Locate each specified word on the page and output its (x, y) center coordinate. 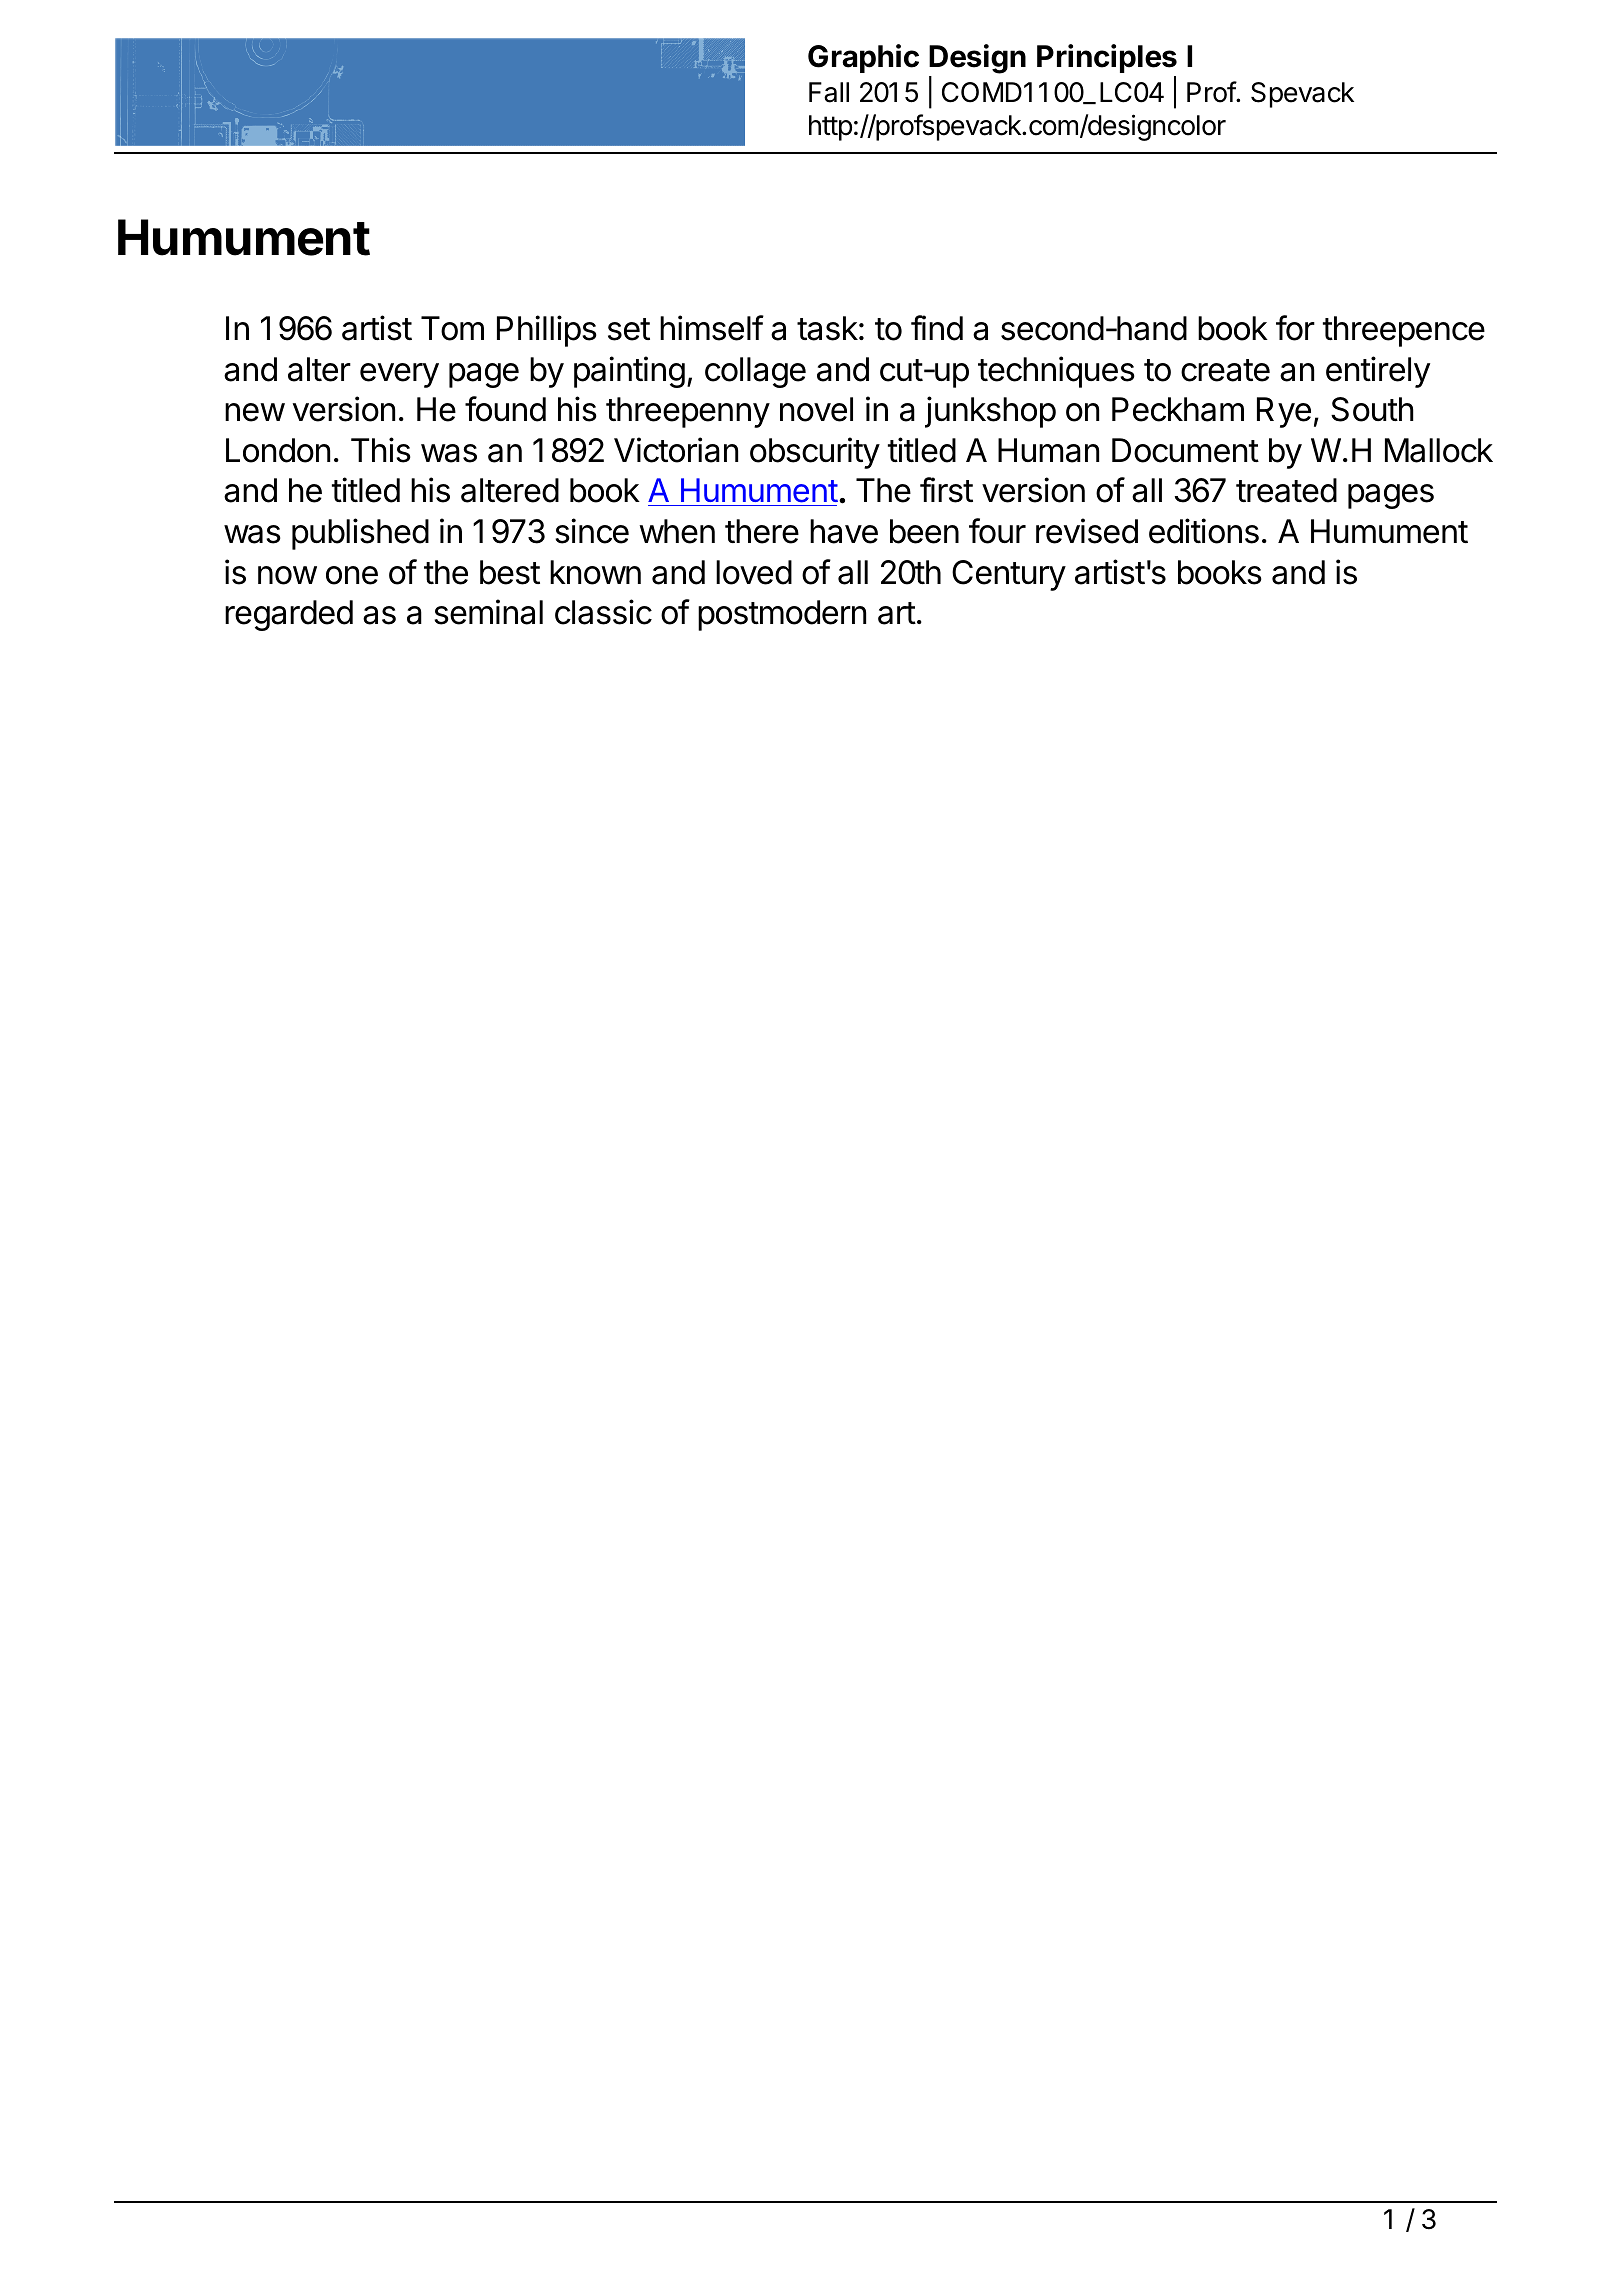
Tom (452, 328)
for (1295, 328)
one (352, 575)
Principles (1107, 60)
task (827, 328)
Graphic (863, 58)
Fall (829, 92)
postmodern (782, 615)
